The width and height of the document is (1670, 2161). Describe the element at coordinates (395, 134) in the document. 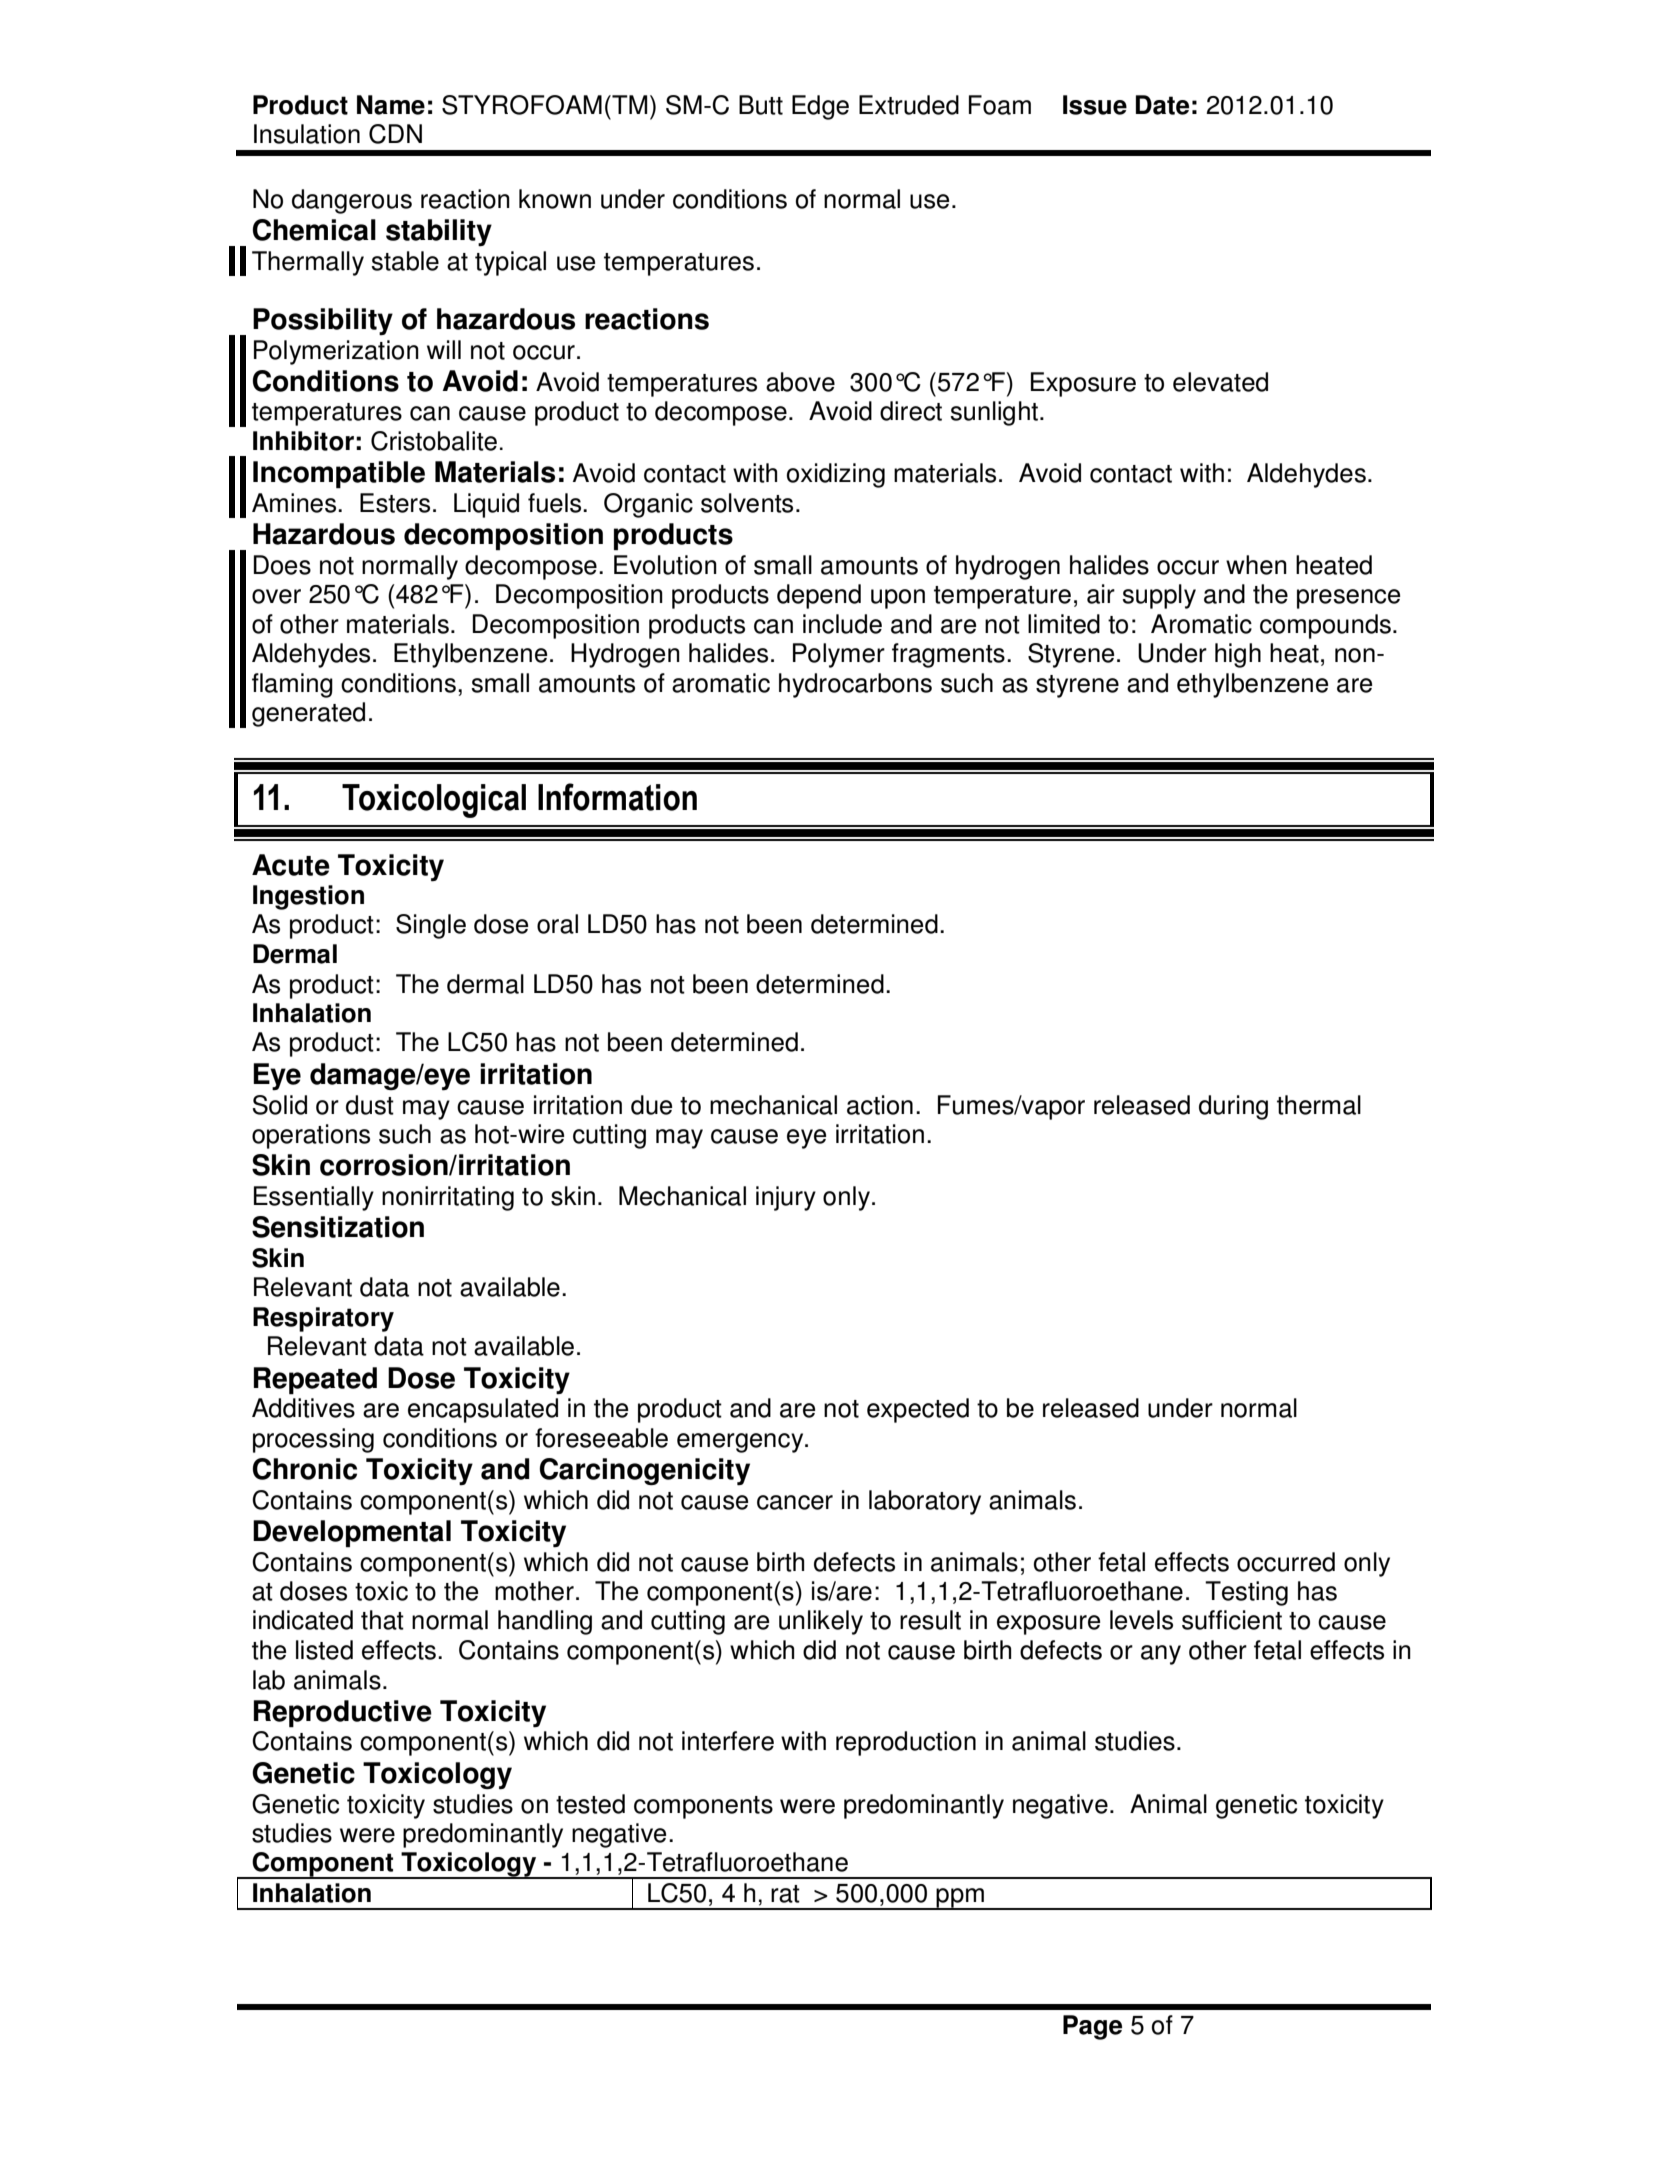

I see `CDN` at that location.
